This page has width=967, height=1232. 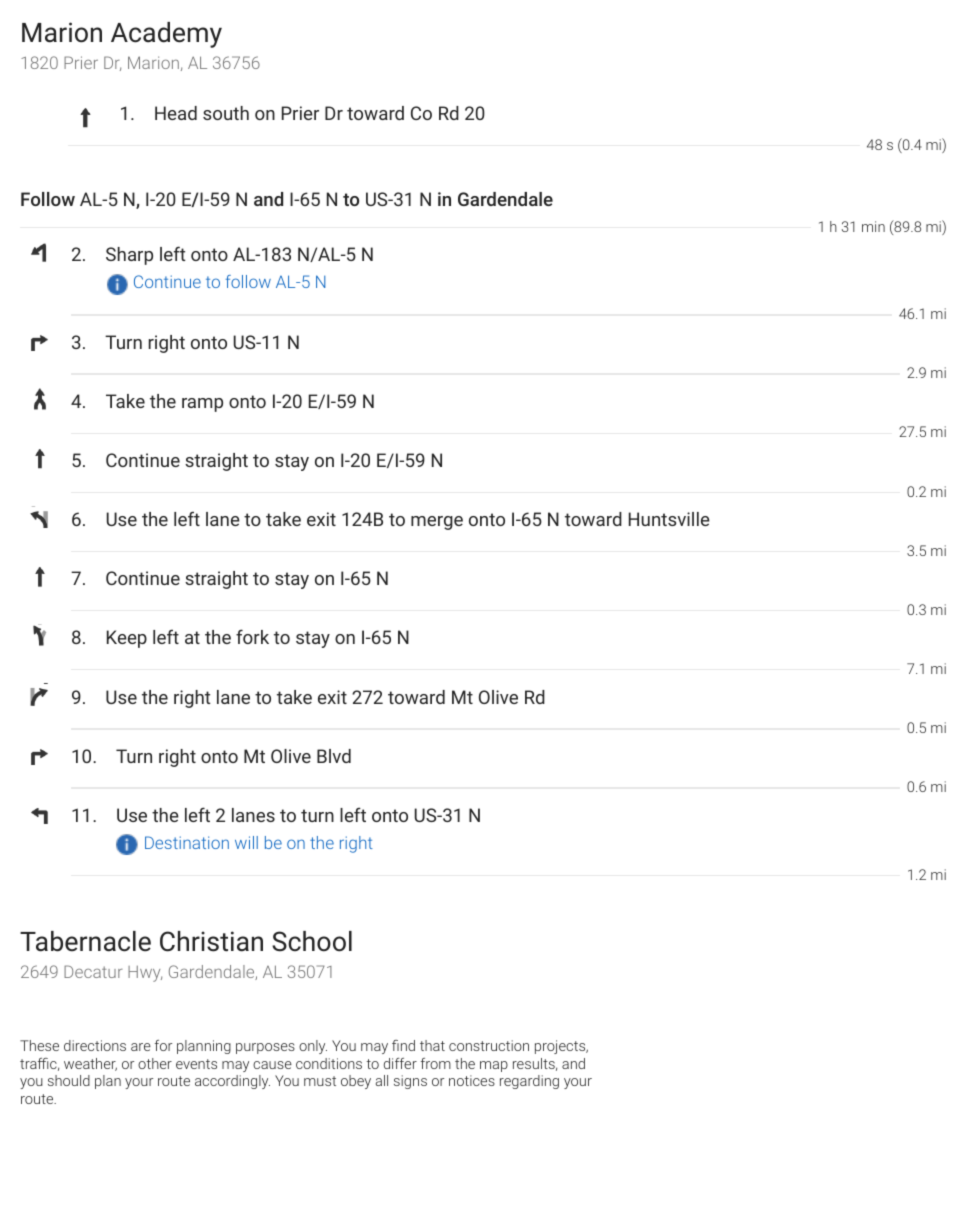 What do you see at coordinates (437, 523) in the page?
I see `merge` at bounding box center [437, 523].
